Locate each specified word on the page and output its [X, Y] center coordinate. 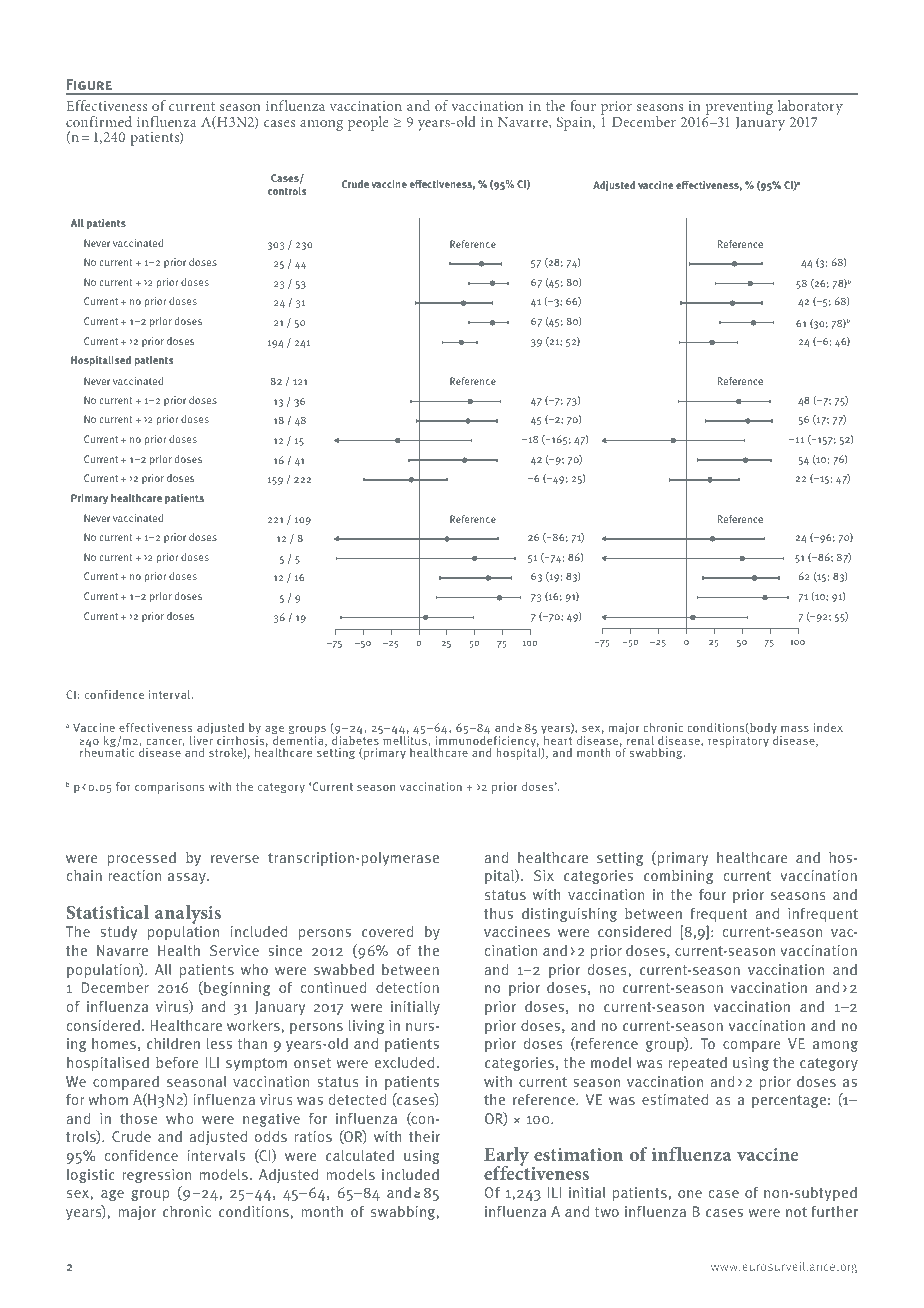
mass [795, 728]
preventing [739, 109]
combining [678, 877]
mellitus [405, 740]
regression [156, 1176]
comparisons [169, 788]
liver [201, 740]
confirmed [99, 121]
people [368, 123]
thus [498, 913]
